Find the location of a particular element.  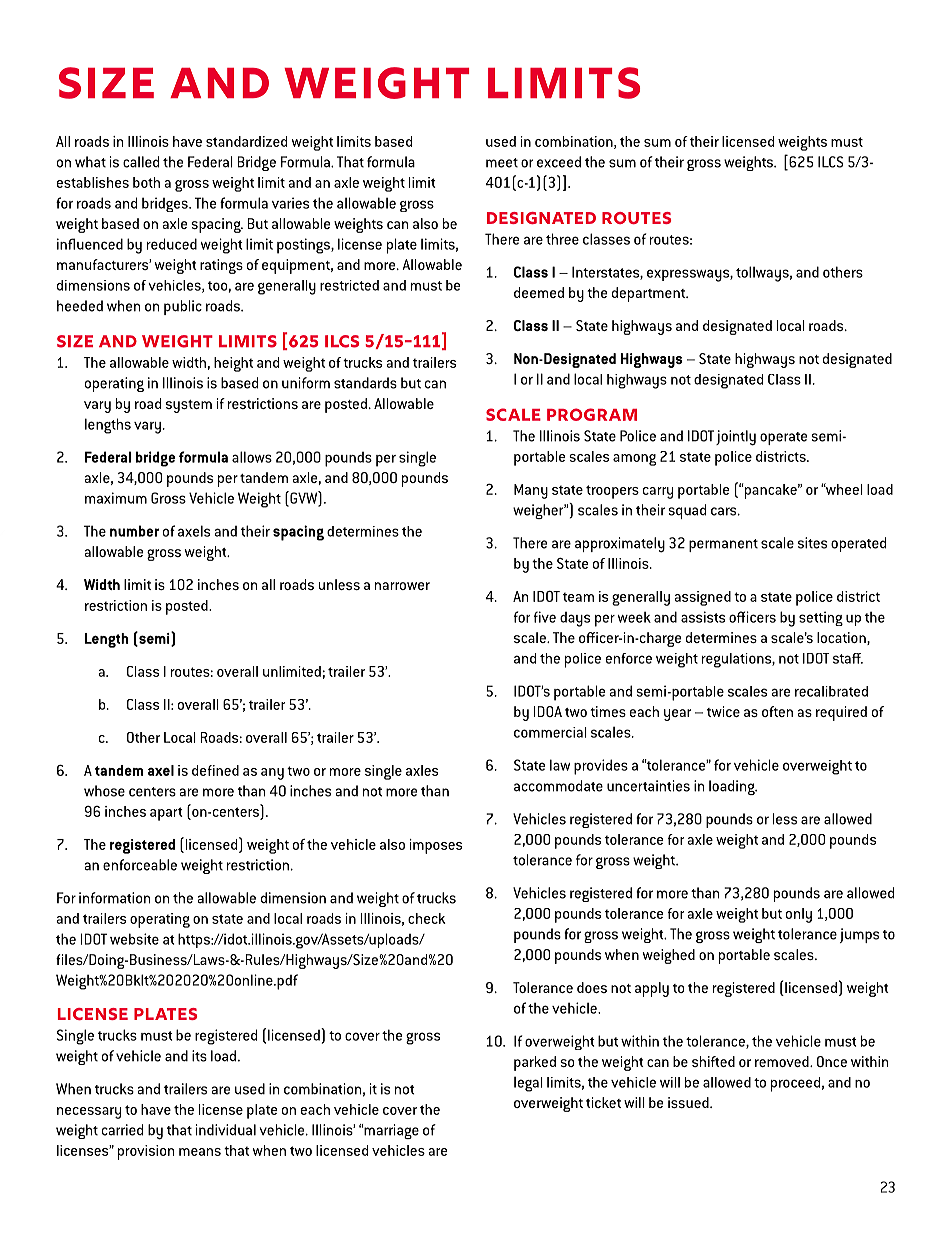

both is located at coordinates (146, 182).
